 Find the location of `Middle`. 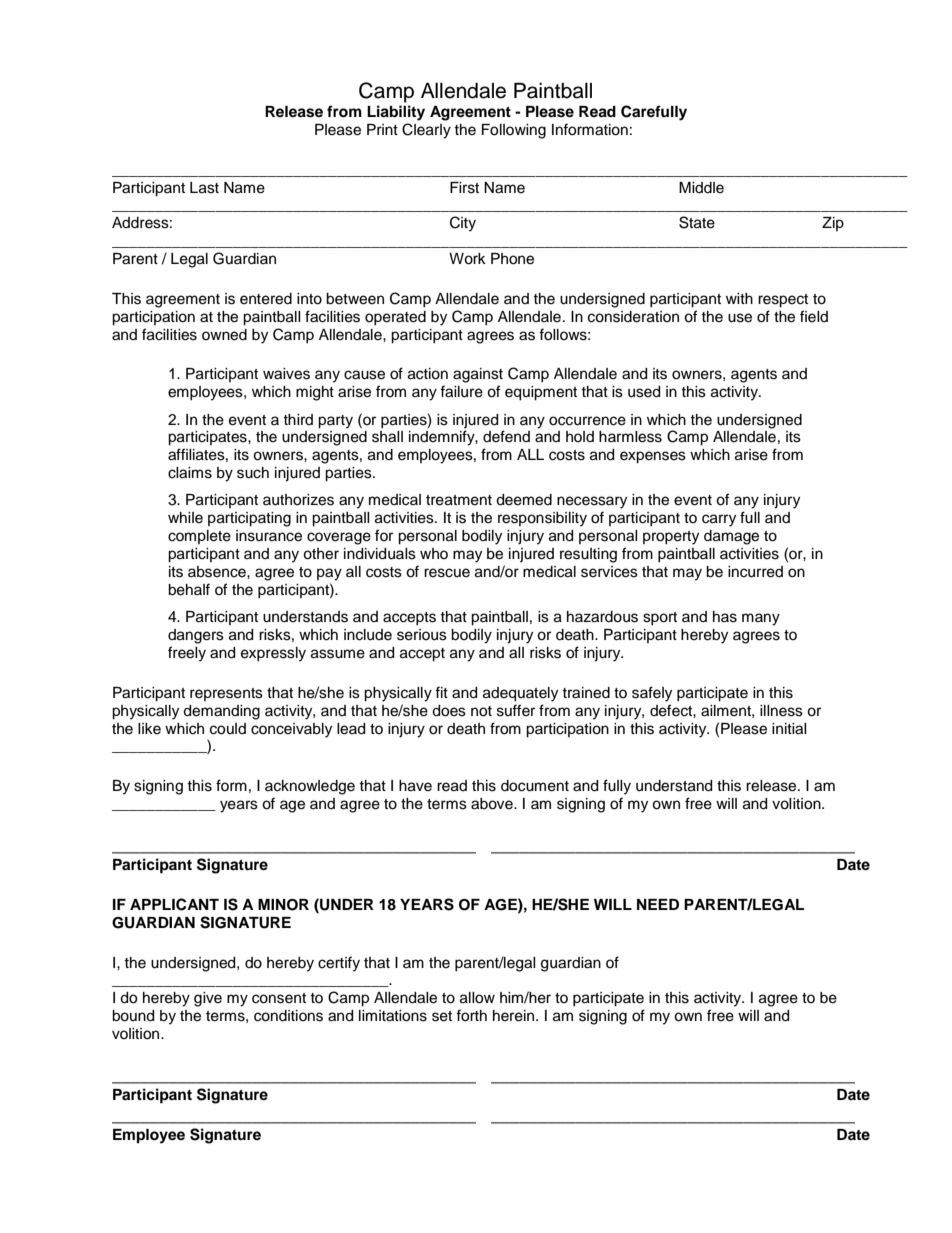

Middle is located at coordinates (701, 188).
